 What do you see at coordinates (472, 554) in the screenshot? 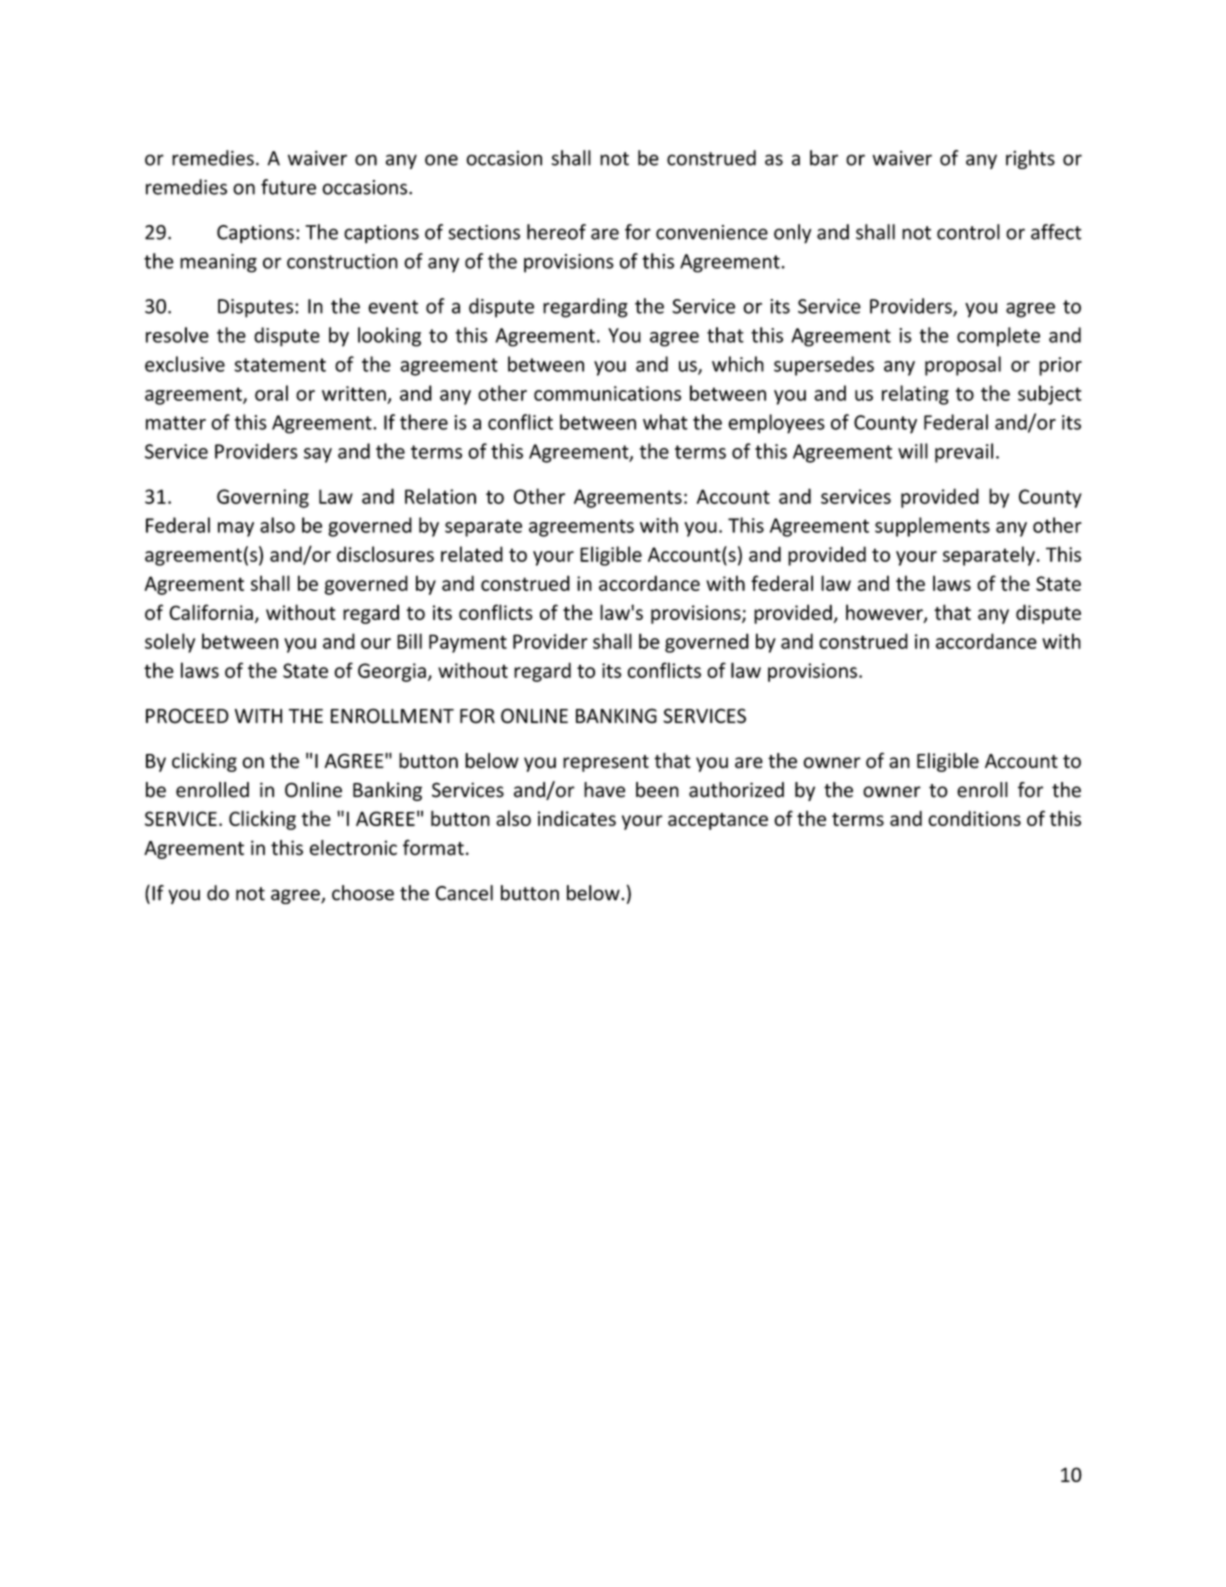
I see `related` at bounding box center [472, 554].
